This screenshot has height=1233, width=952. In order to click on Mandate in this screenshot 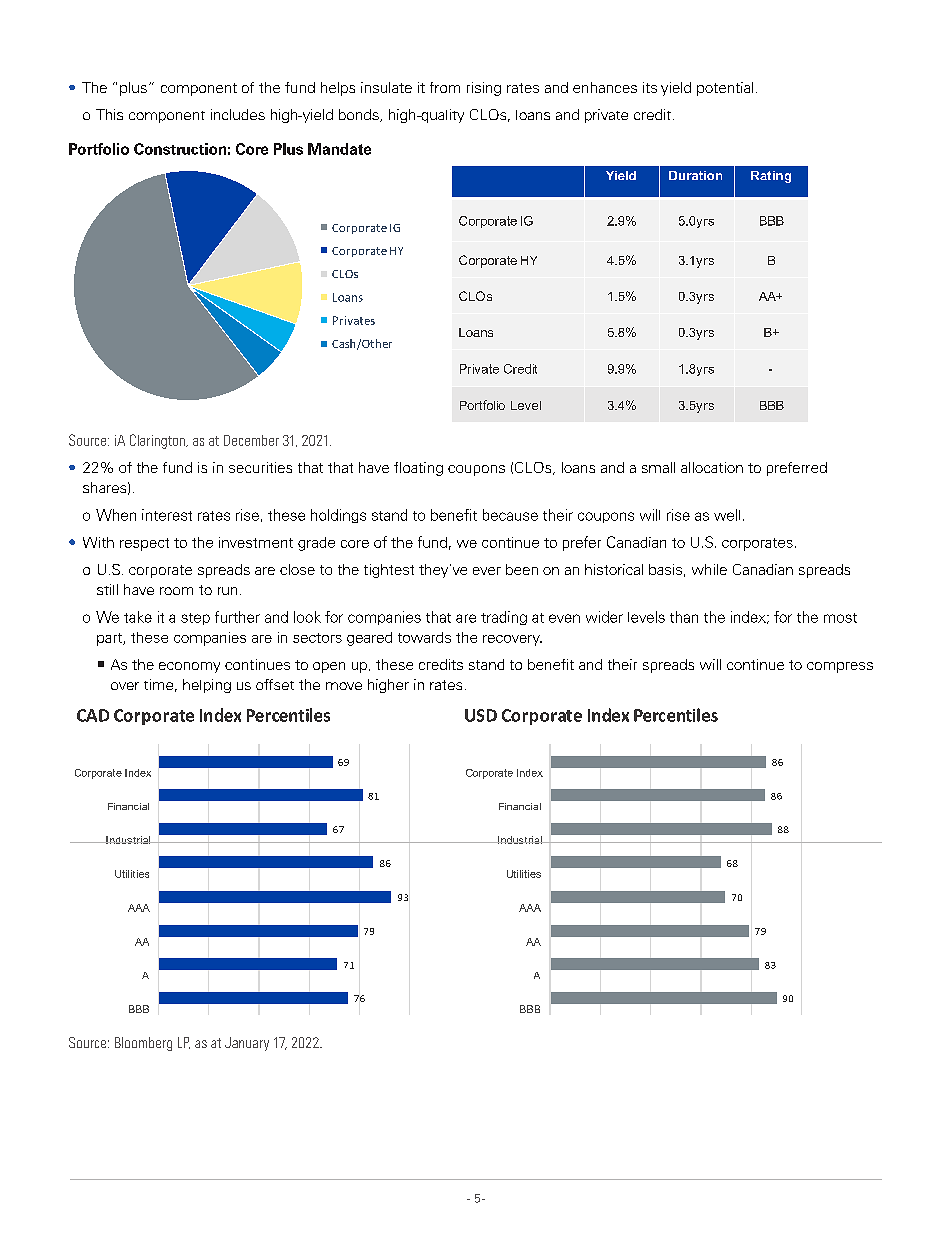, I will do `click(339, 149)`.
